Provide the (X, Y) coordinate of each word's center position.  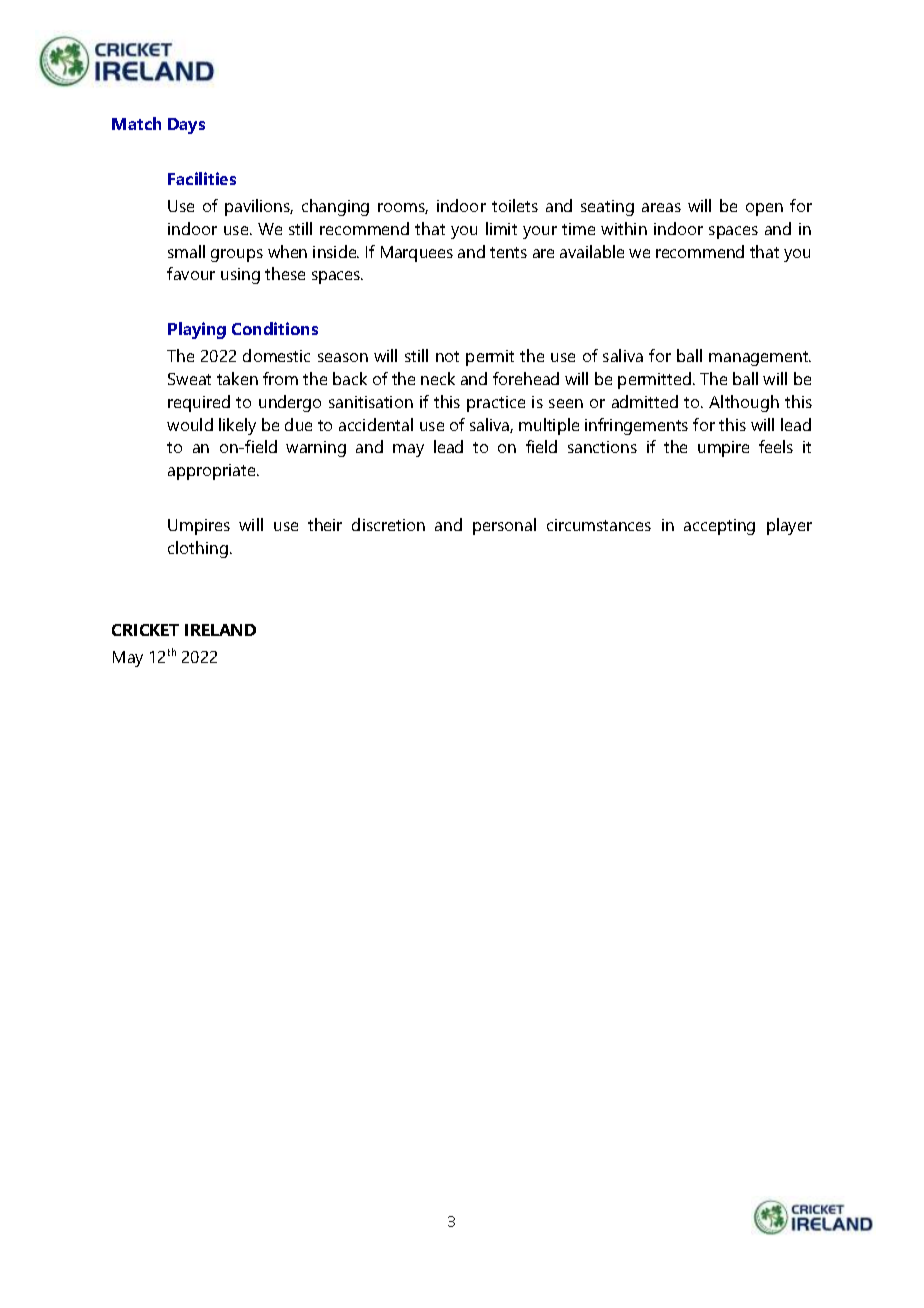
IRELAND (220, 630)
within (624, 228)
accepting (719, 527)
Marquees (417, 254)
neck (438, 378)
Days (186, 126)
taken (237, 378)
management (760, 358)
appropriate (213, 472)
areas (661, 207)
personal (504, 526)
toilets (515, 205)
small (186, 251)
